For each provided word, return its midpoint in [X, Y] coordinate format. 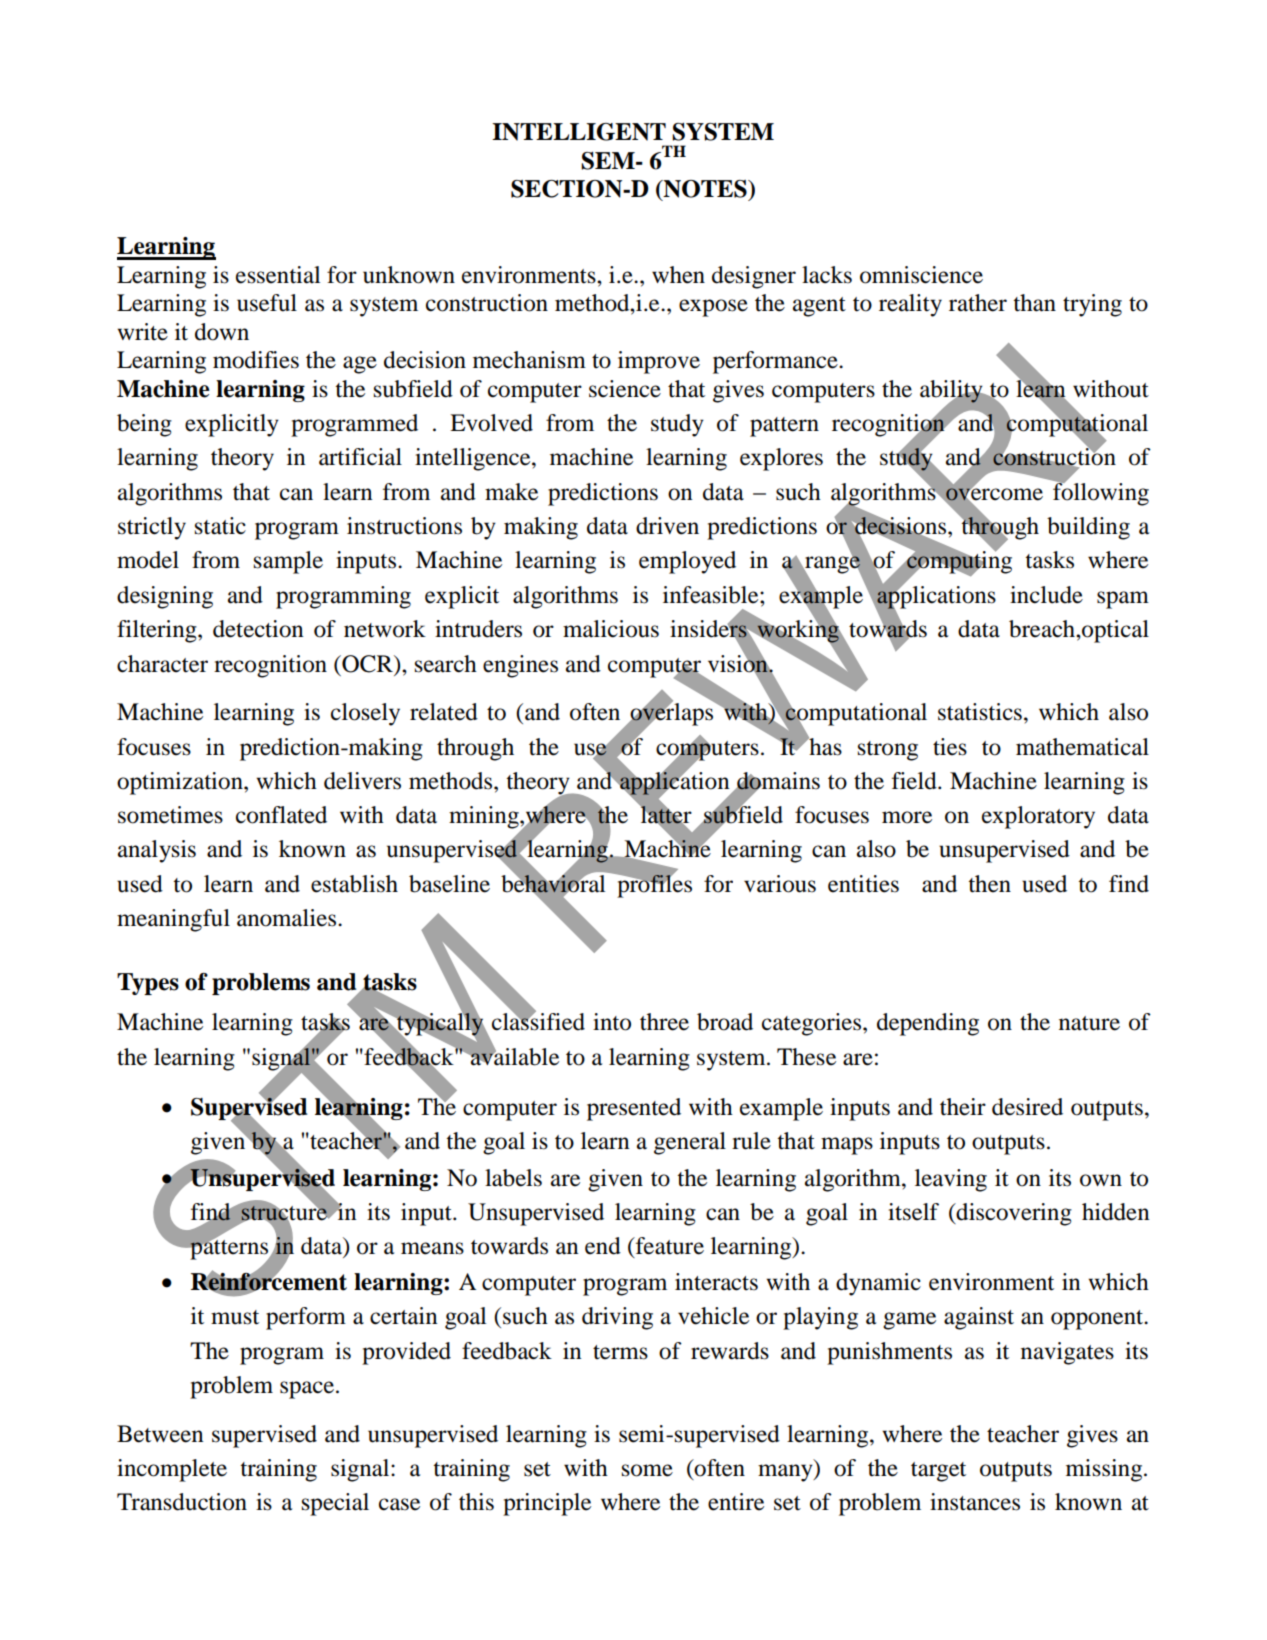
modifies [256, 360]
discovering [1013, 1214]
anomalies [288, 918]
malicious [611, 629]
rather [978, 303]
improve [659, 362]
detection [258, 629]
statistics [980, 712]
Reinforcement [269, 1282]
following [1100, 493]
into [612, 1022]
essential [278, 275]
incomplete [172, 1470]
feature [668, 1247]
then [989, 884]
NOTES [705, 190]
